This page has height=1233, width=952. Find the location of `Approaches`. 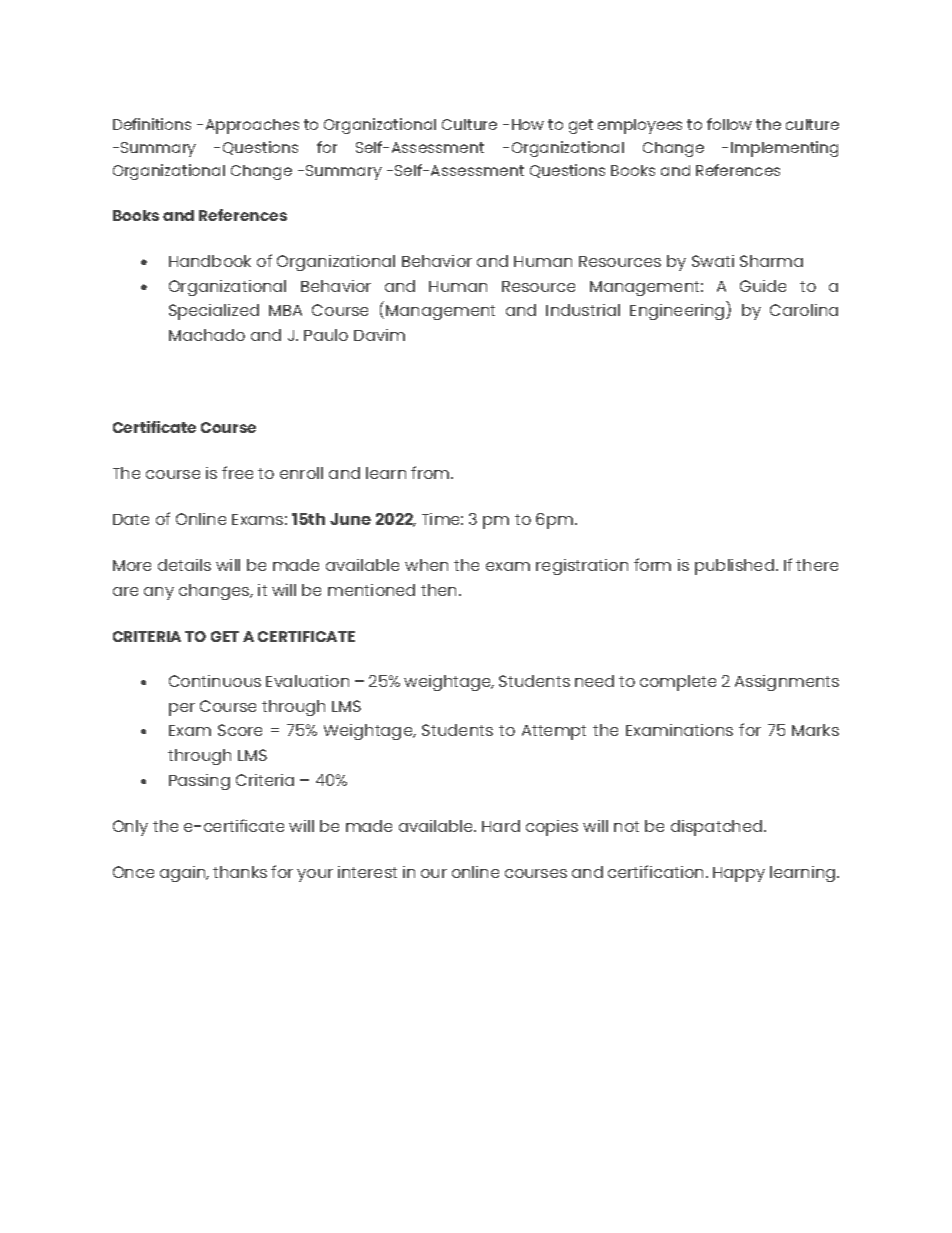

Approaches is located at coordinates (252, 126).
